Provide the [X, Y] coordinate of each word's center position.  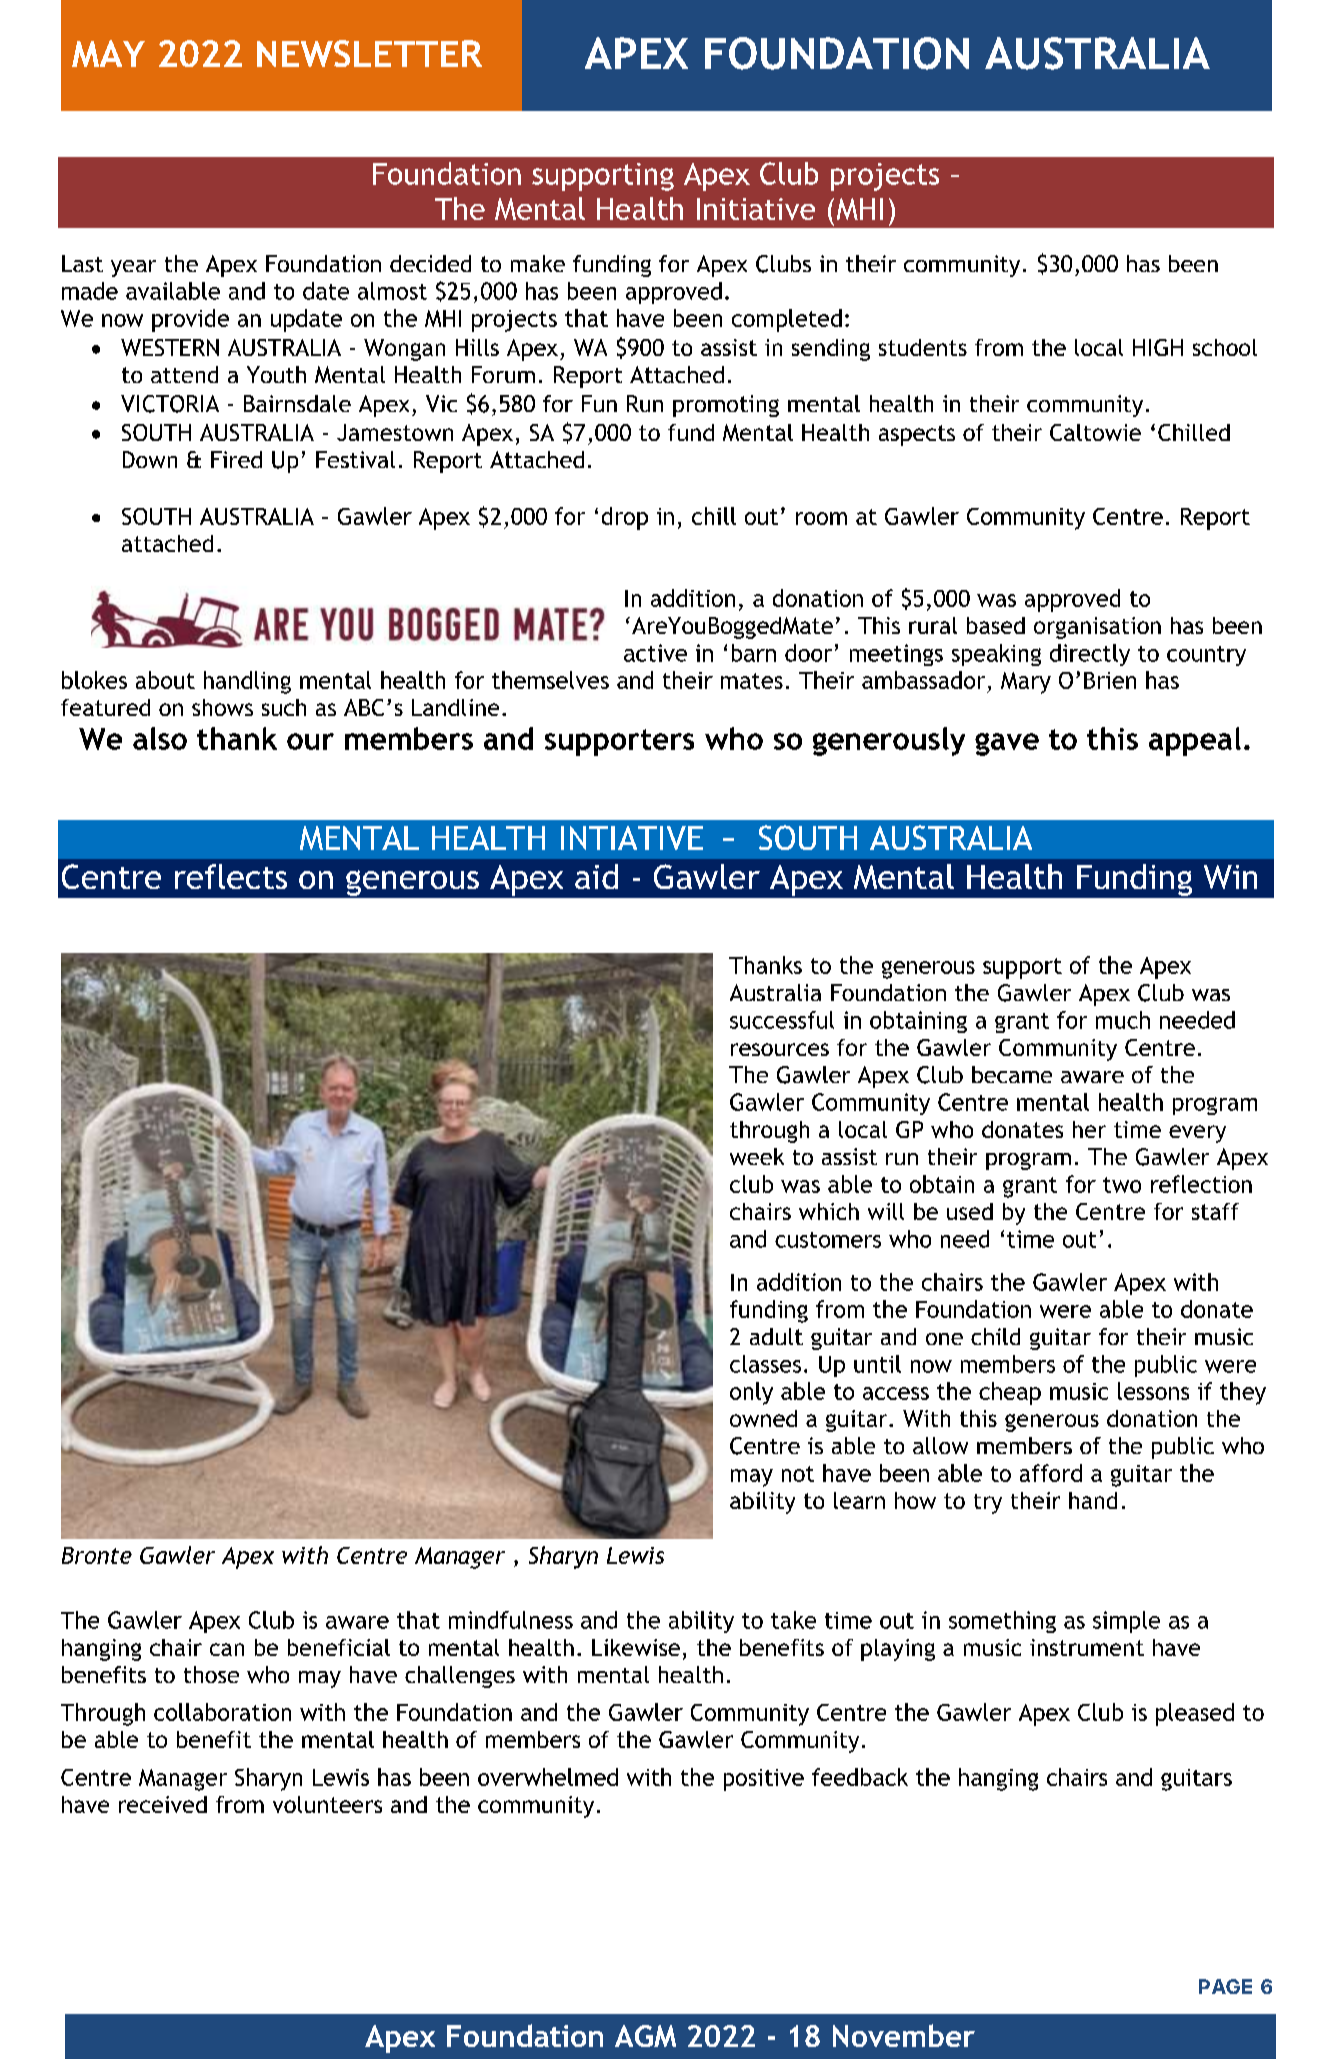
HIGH [1158, 347]
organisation [1097, 628]
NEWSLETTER [369, 53]
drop [625, 518]
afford [1051, 1473]
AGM [645, 2036]
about [165, 680]
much [1123, 1020]
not [798, 1474]
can [227, 1649]
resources [780, 1049]
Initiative [756, 209]
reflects [231, 876]
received [163, 1804]
